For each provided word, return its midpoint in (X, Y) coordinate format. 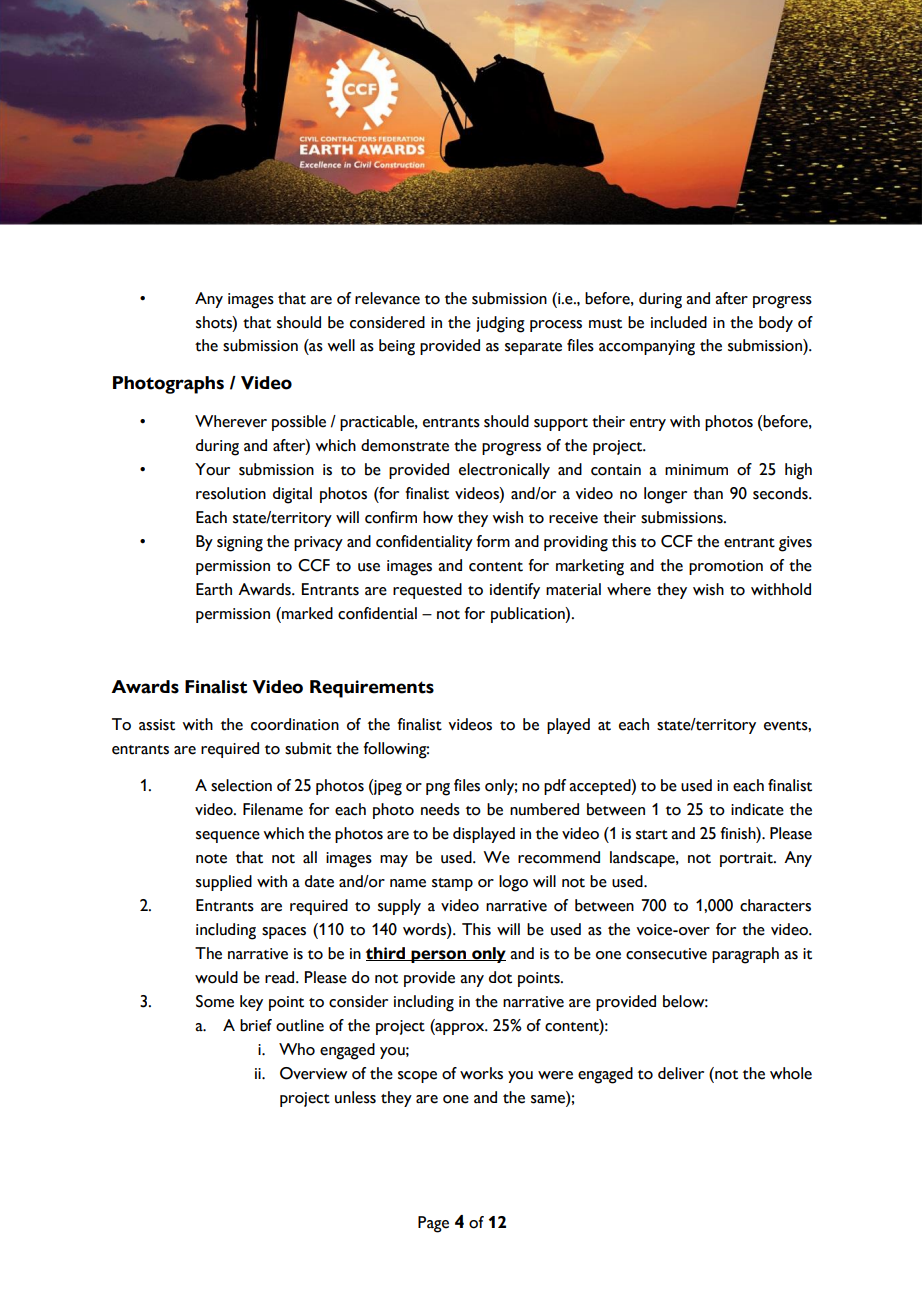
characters (775, 905)
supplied (224, 883)
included (679, 322)
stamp (452, 884)
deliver (681, 1073)
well (341, 345)
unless (355, 1097)
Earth (214, 589)
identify (515, 591)
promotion (726, 567)
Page (433, 1224)
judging (500, 324)
